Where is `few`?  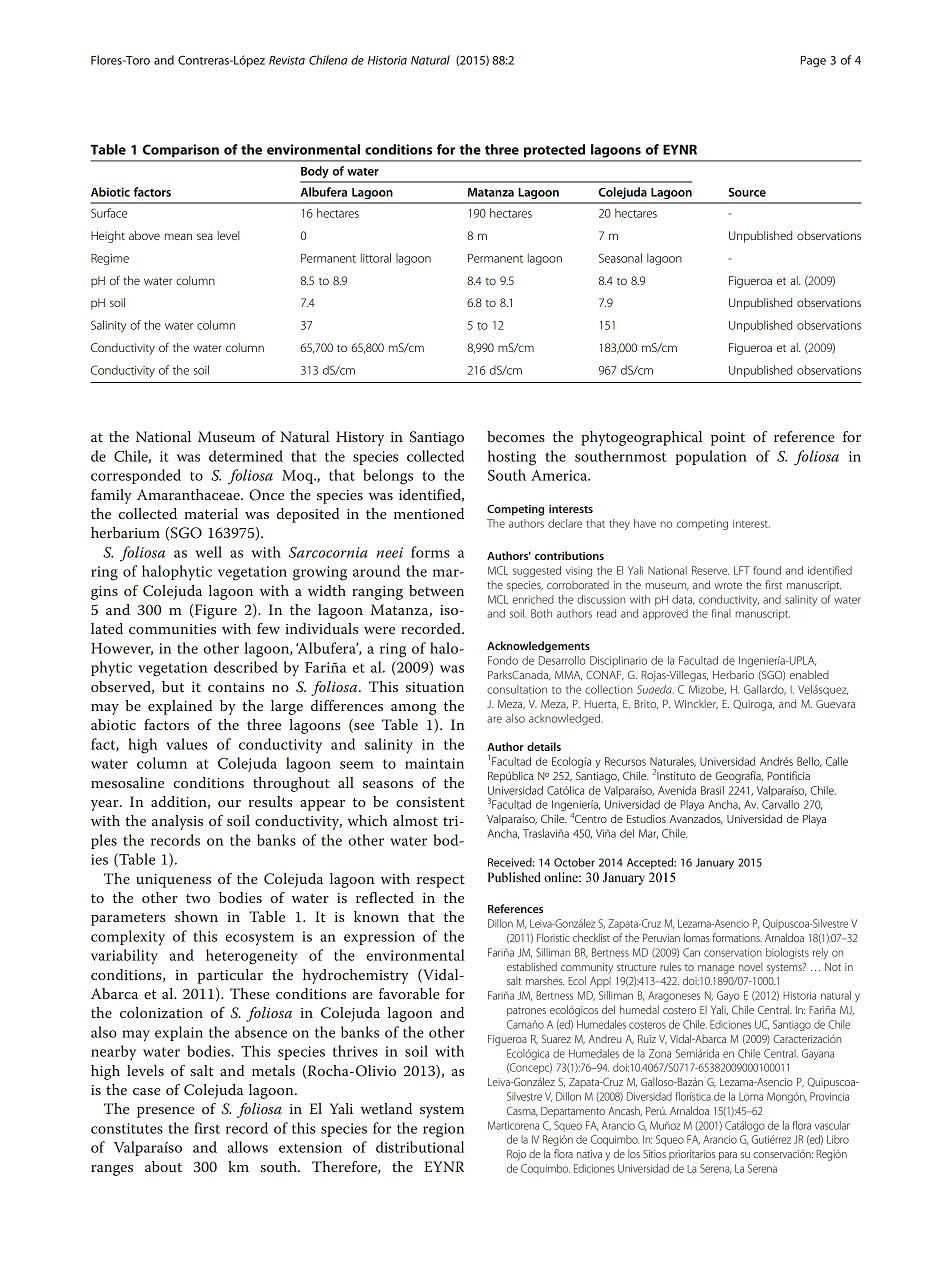
few is located at coordinates (268, 628).
